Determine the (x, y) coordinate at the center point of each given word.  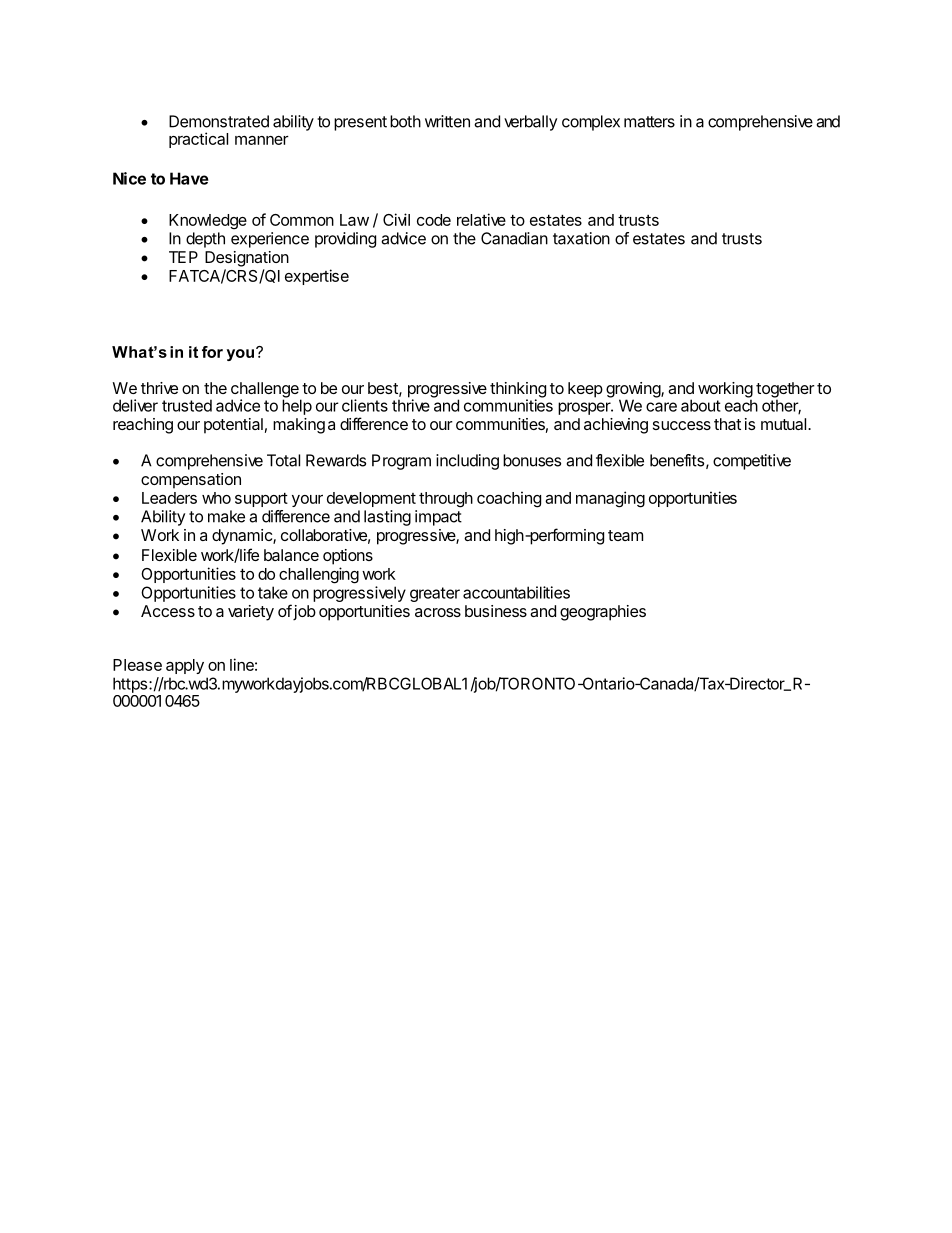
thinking (518, 391)
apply (185, 666)
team (625, 535)
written (447, 121)
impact (438, 518)
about (701, 405)
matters (649, 122)
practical (198, 140)
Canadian (514, 238)
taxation (581, 238)
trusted (187, 405)
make (226, 516)
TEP (183, 257)
